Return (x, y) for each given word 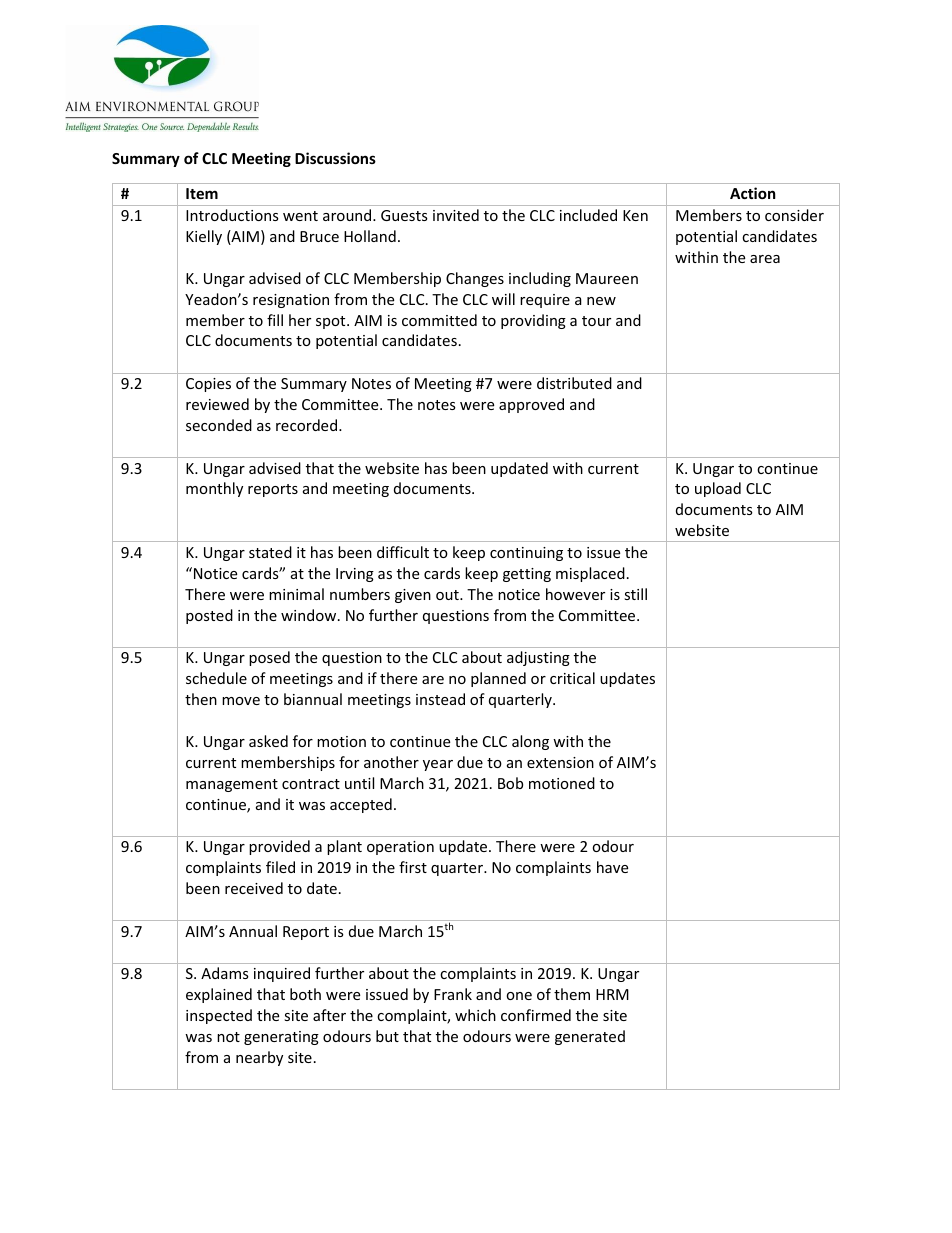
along (530, 742)
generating (281, 1038)
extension (560, 762)
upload (718, 489)
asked (268, 741)
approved (531, 405)
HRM (612, 994)
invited (456, 215)
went (300, 216)
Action (753, 193)
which (475, 1015)
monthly (214, 489)
